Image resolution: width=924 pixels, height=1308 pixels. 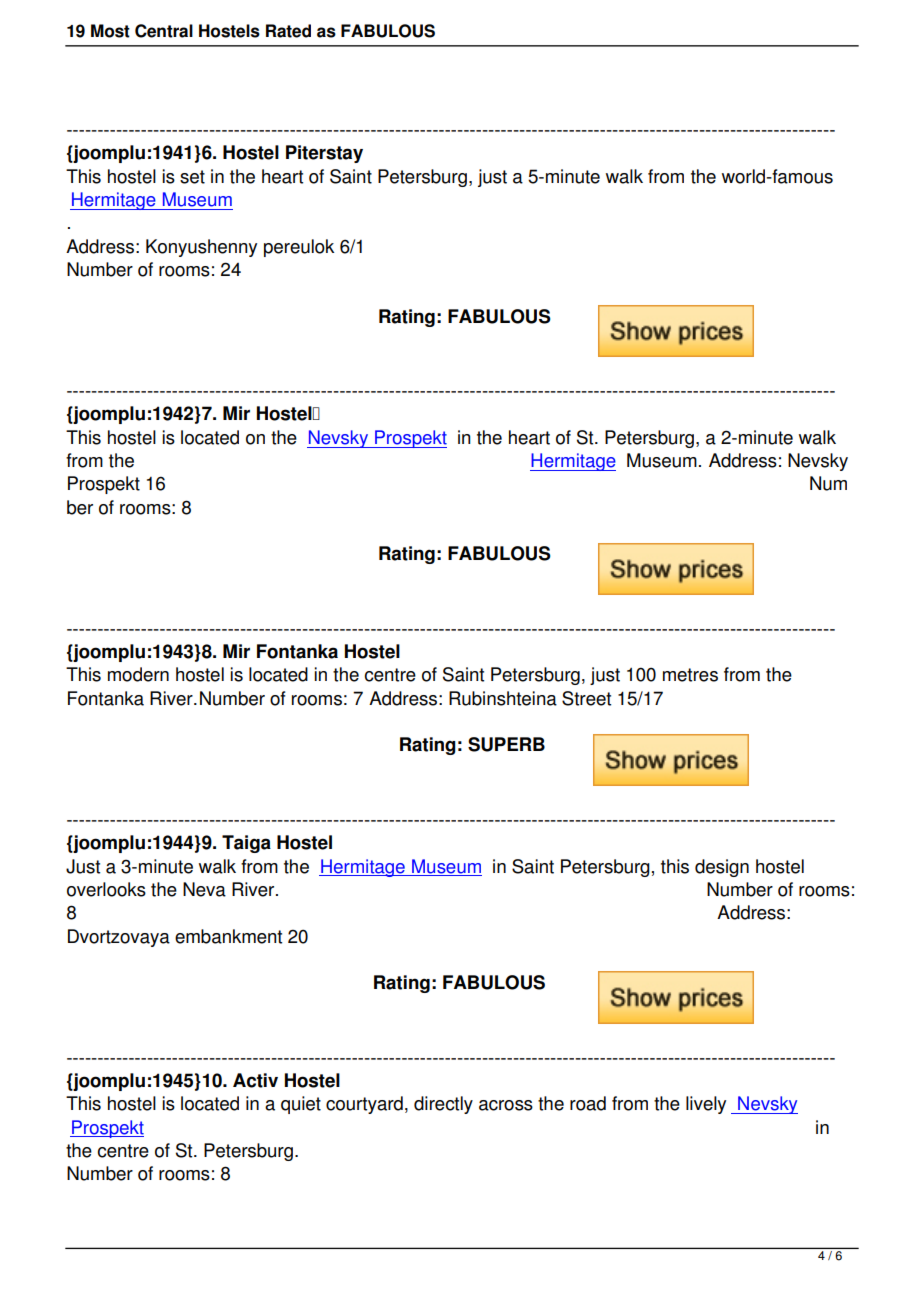 I want to click on quiet, so click(x=301, y=1105).
